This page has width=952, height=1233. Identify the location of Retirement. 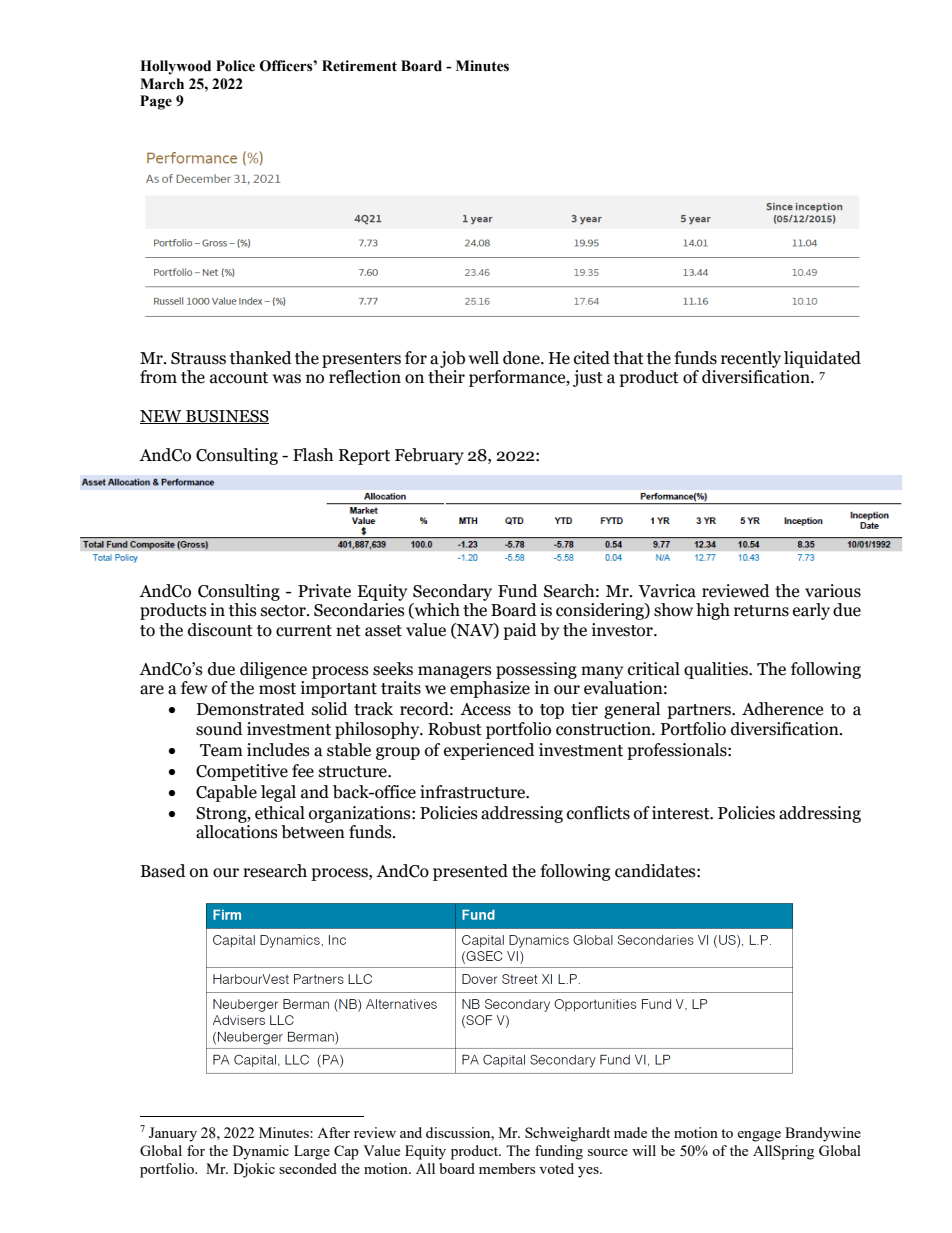
(359, 66).
